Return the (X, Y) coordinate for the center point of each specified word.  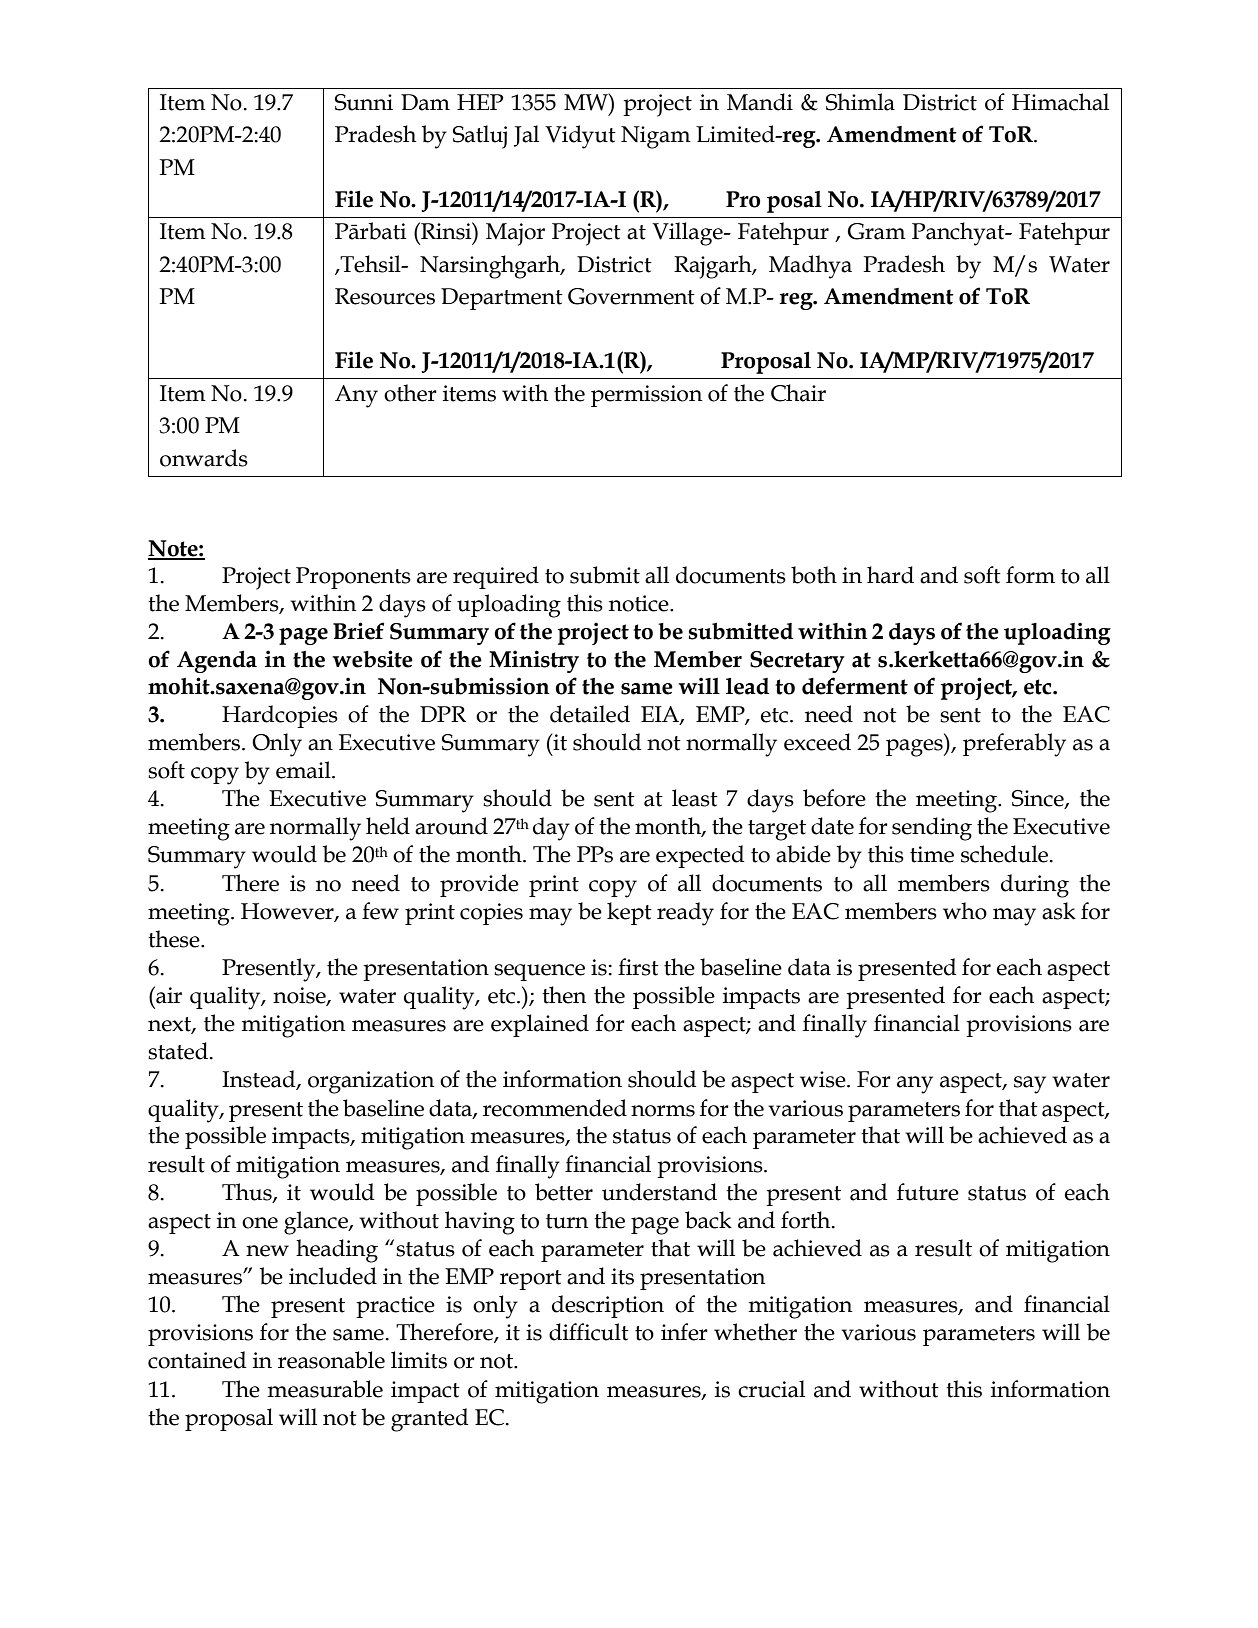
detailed (590, 714)
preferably (1014, 745)
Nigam (656, 137)
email (304, 770)
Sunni (364, 102)
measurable (325, 1389)
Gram (877, 231)
